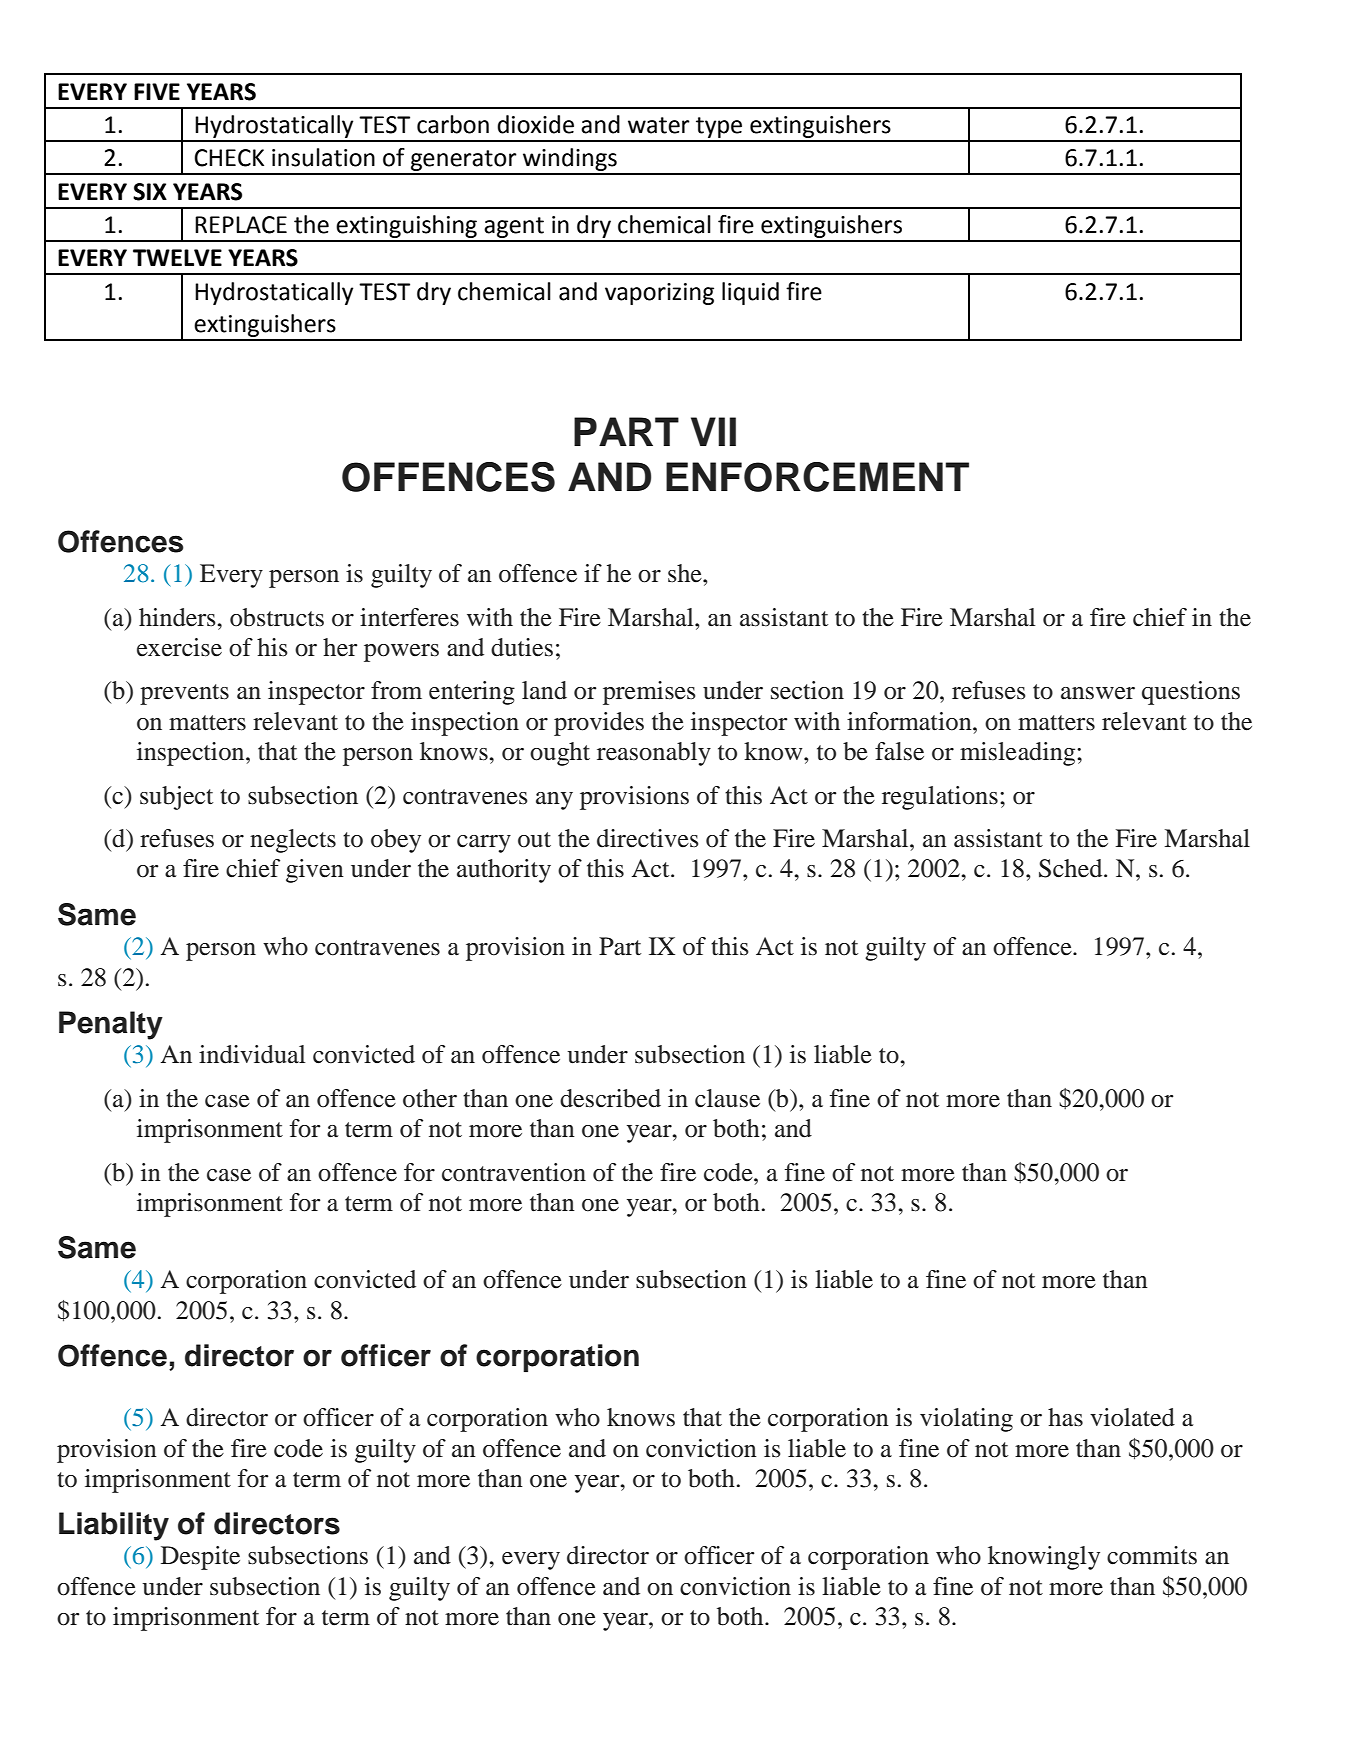 The height and width of the page is (1741, 1345). I want to click on commits, so click(1152, 1555).
